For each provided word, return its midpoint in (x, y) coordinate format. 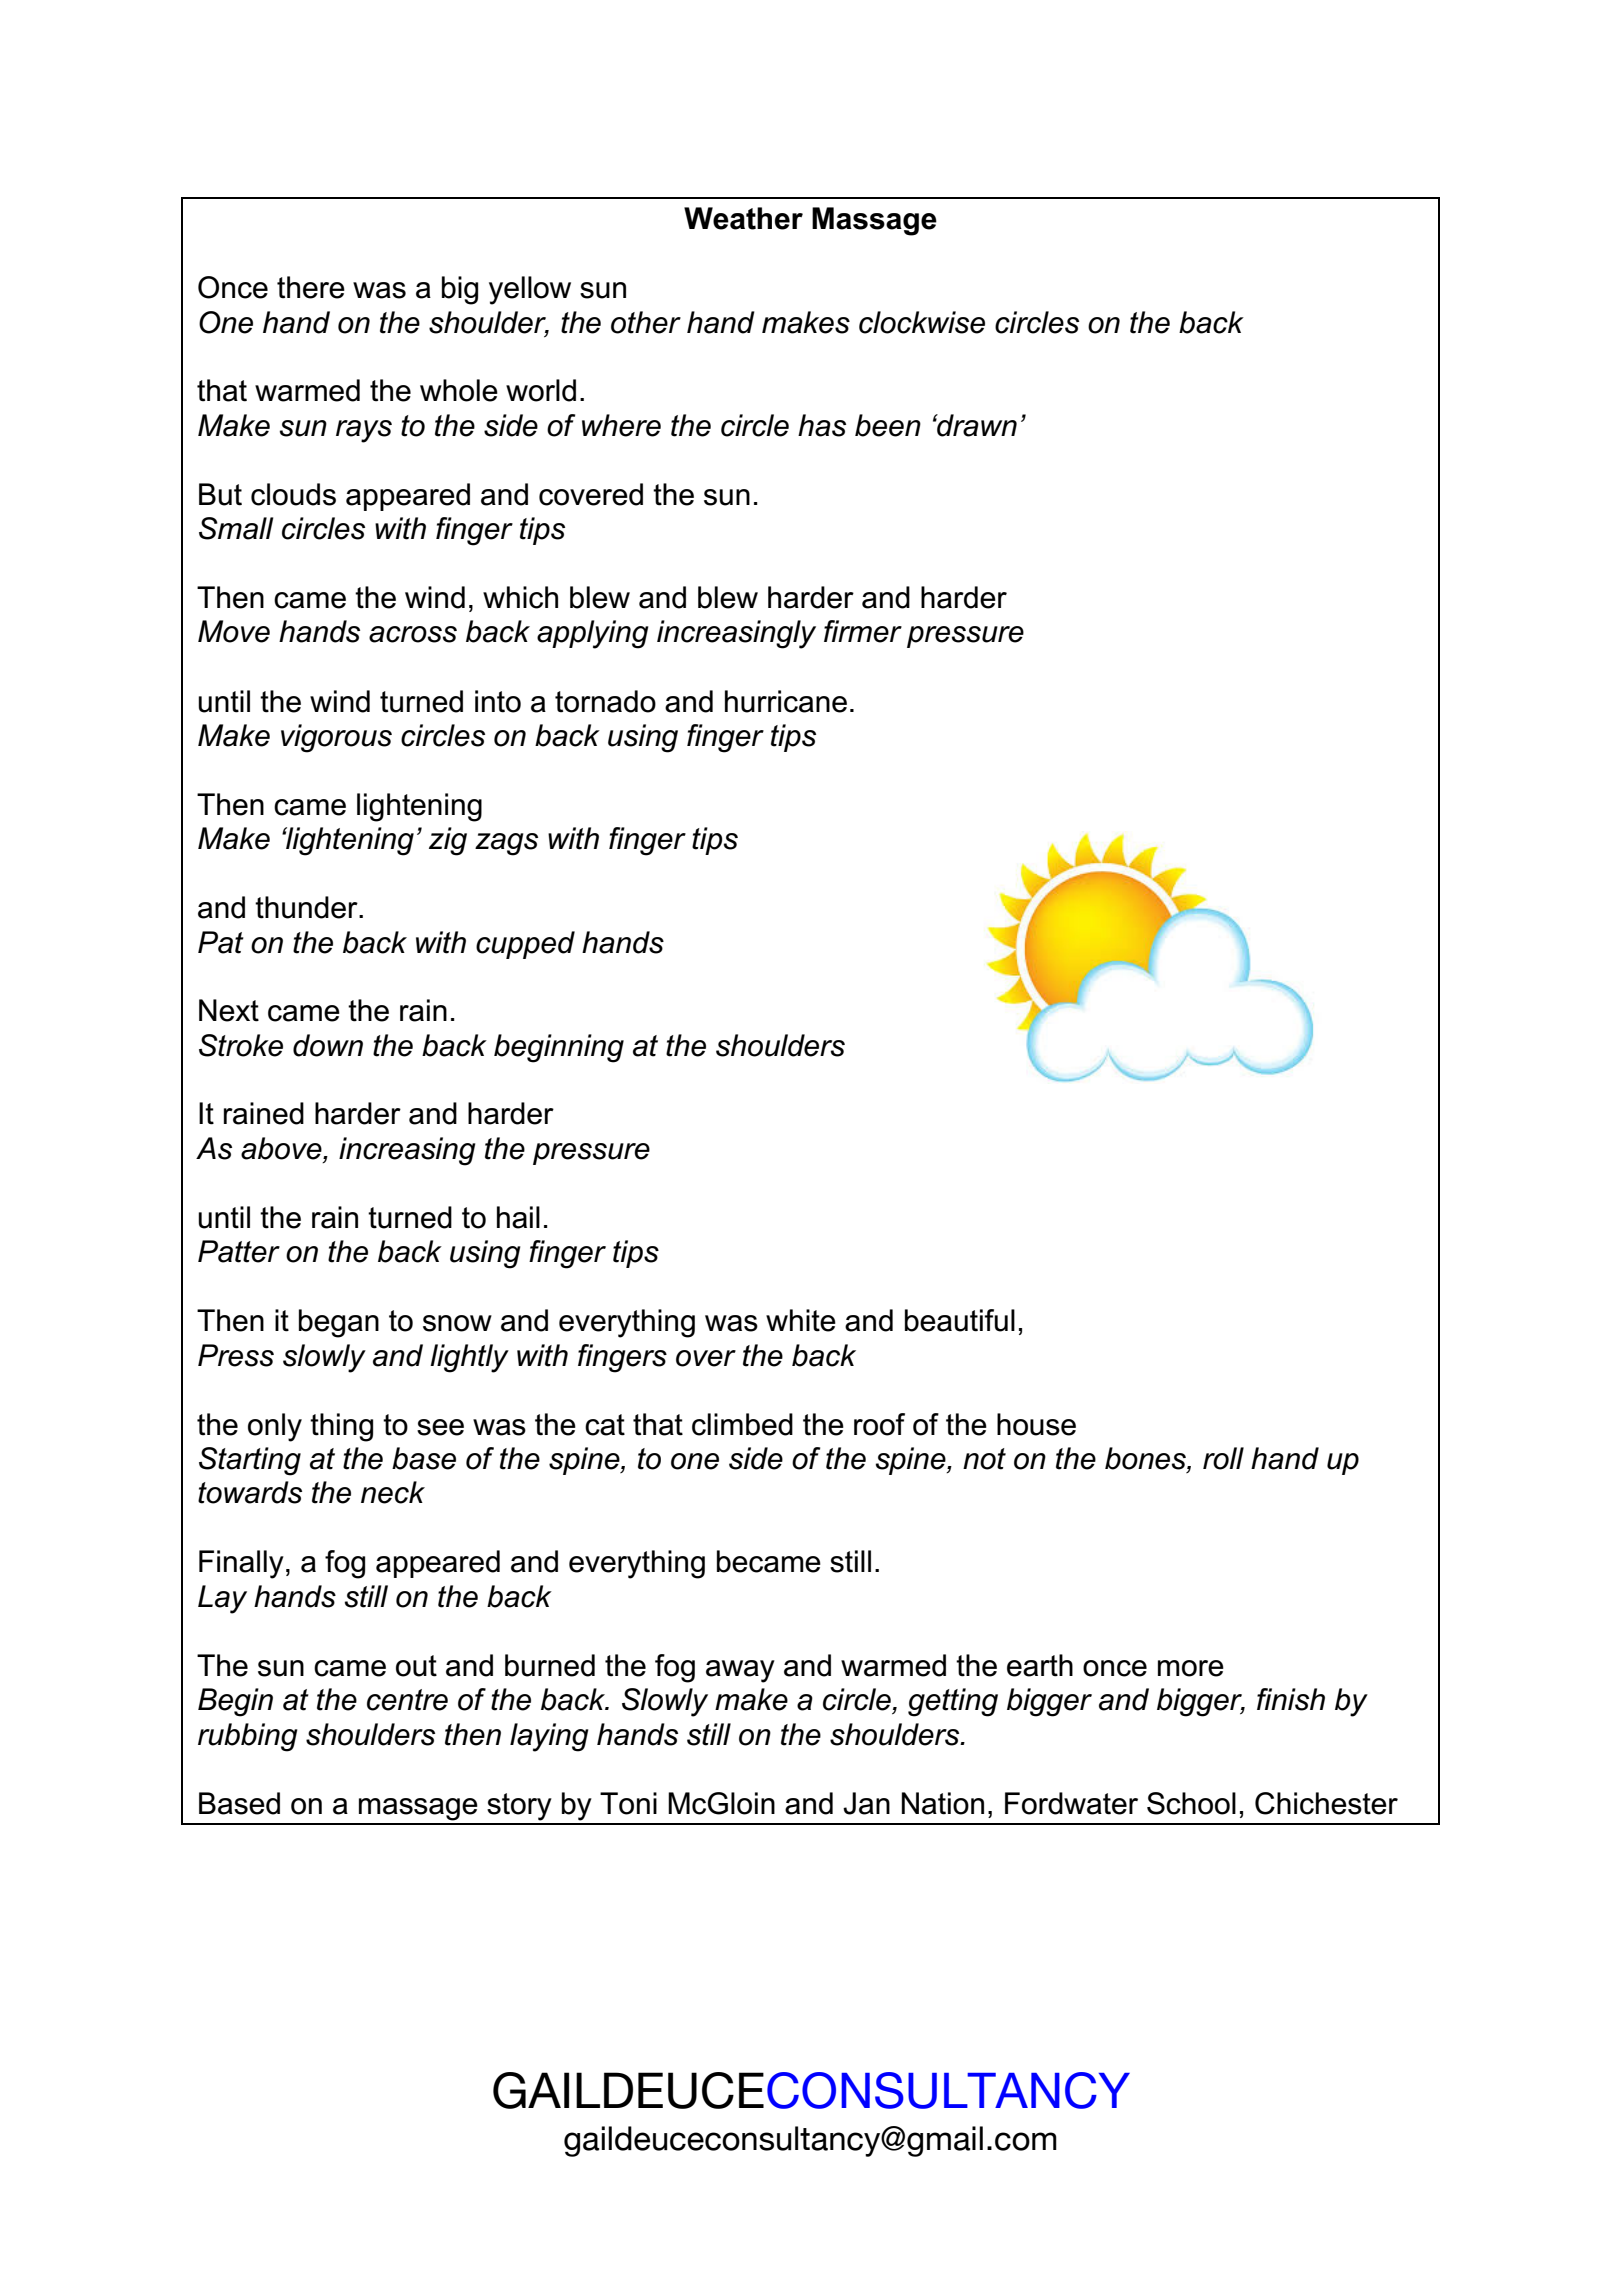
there (311, 287)
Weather (743, 218)
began (339, 1323)
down (328, 1045)
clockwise (922, 322)
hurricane (786, 701)
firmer (863, 631)
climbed (742, 1424)
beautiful (960, 1320)
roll (1223, 1458)
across (413, 634)
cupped (525, 945)
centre (407, 1700)
